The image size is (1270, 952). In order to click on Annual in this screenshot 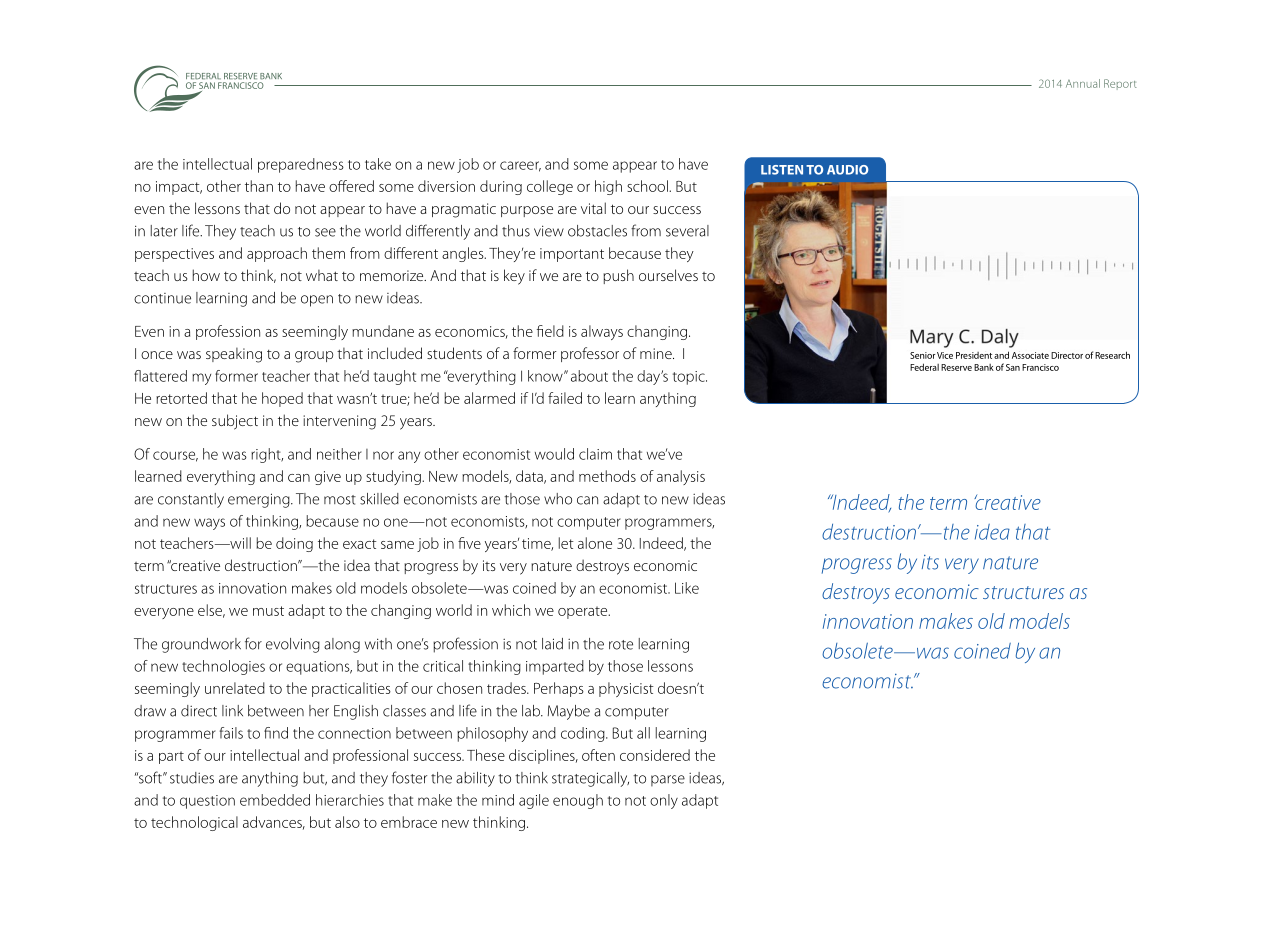, I will do `click(1083, 83)`.
